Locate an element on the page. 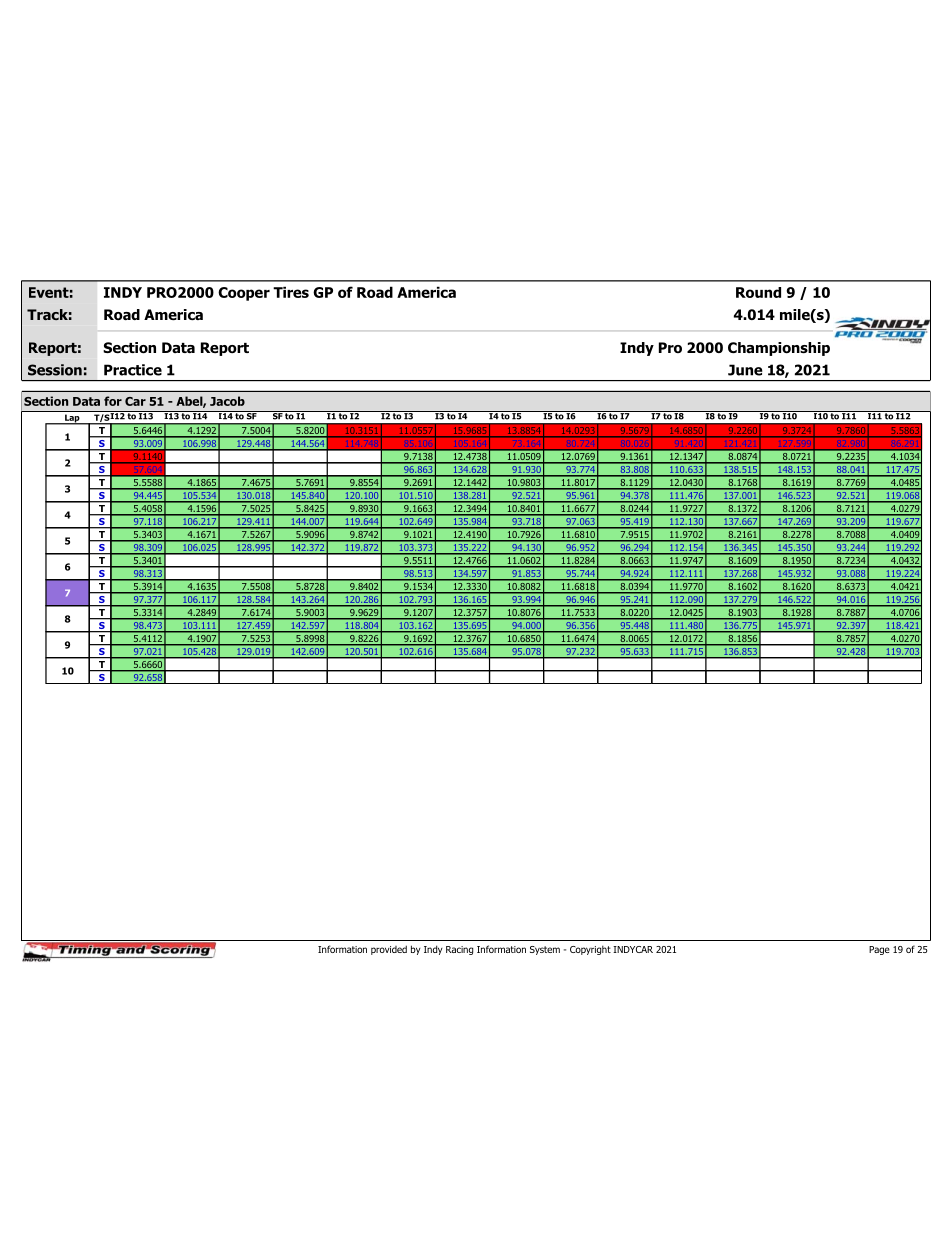  Cooper is located at coordinates (244, 294).
